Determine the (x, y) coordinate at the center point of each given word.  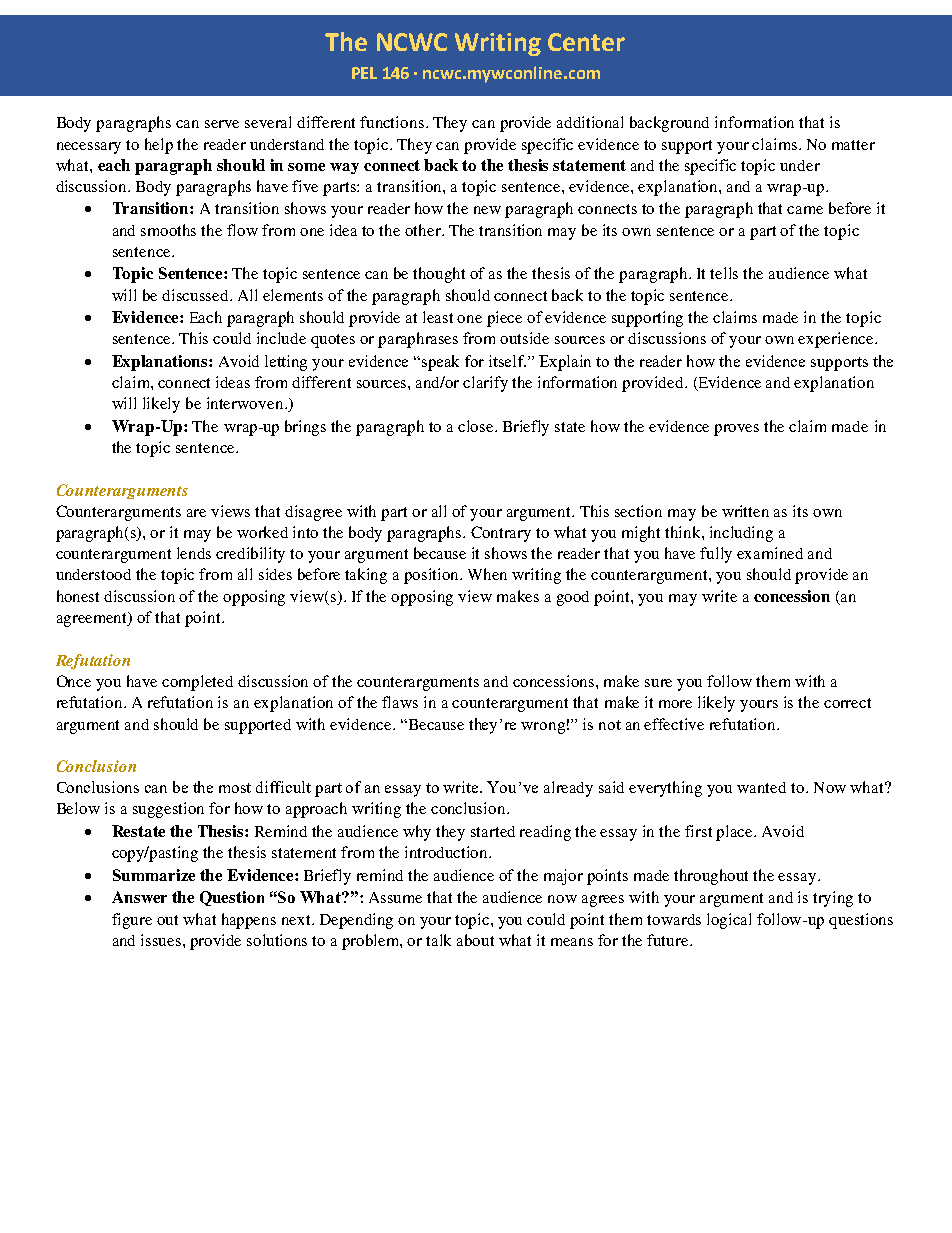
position (432, 576)
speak (440, 363)
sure (658, 683)
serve (222, 124)
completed (197, 683)
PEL (364, 73)
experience (837, 340)
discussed (196, 295)
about (475, 940)
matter (853, 145)
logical (729, 921)
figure (132, 921)
